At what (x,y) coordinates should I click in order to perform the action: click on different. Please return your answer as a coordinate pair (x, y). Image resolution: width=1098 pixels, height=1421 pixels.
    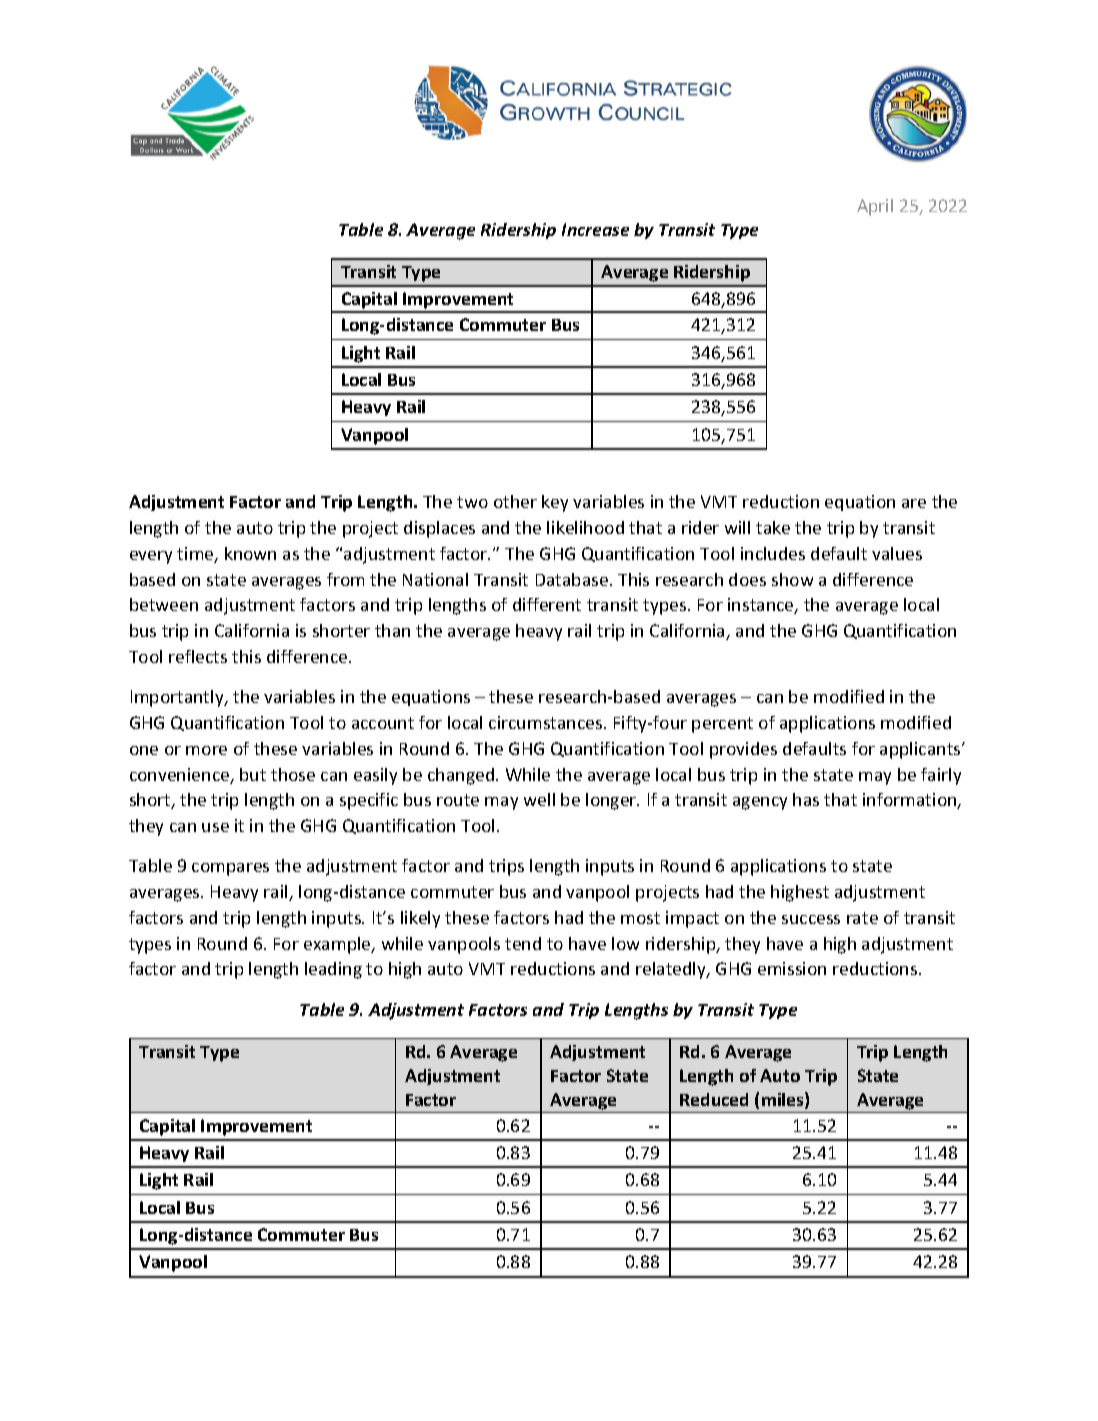
    Looking at the image, I should click on (547, 604).
